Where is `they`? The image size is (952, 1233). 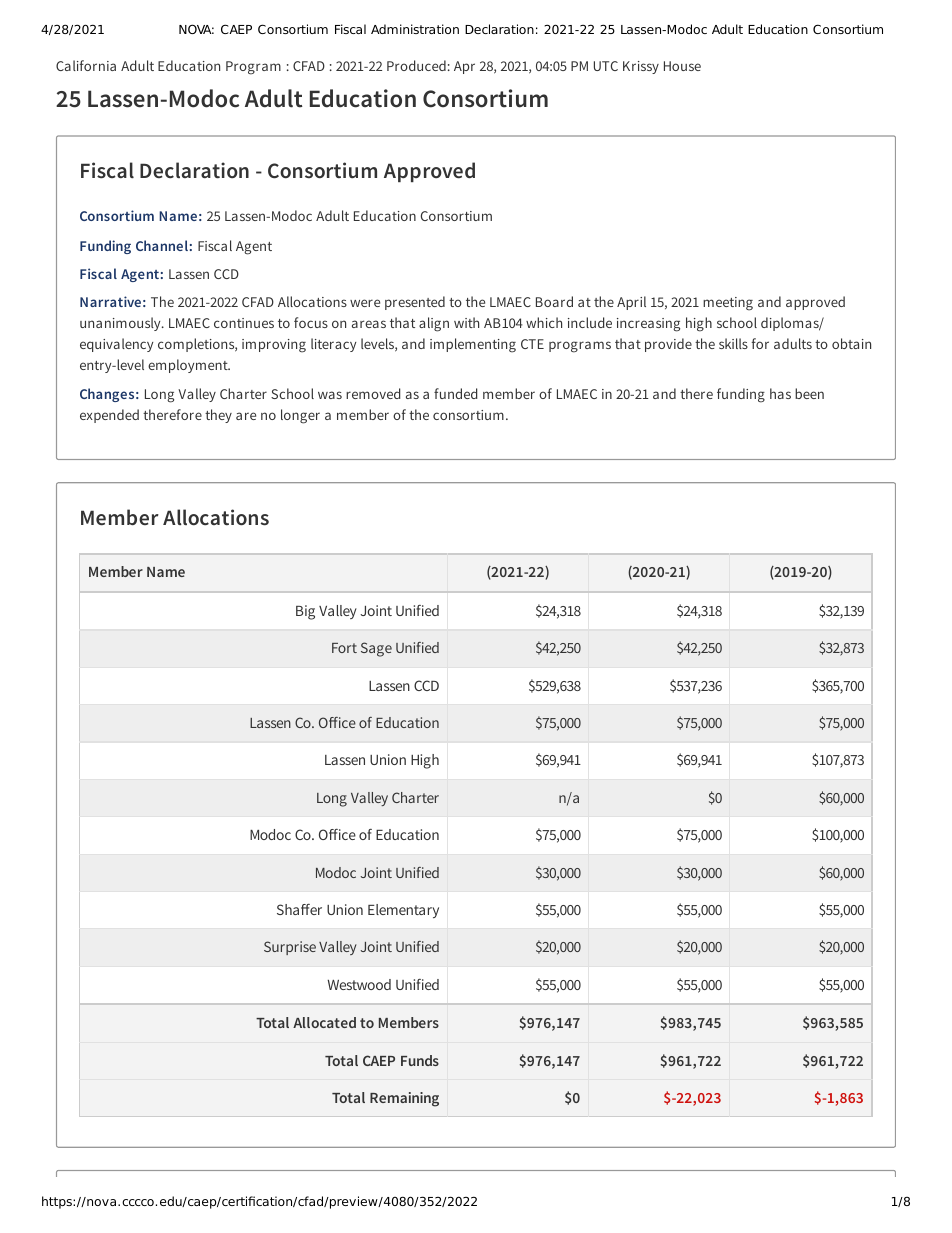 they is located at coordinates (218, 416).
